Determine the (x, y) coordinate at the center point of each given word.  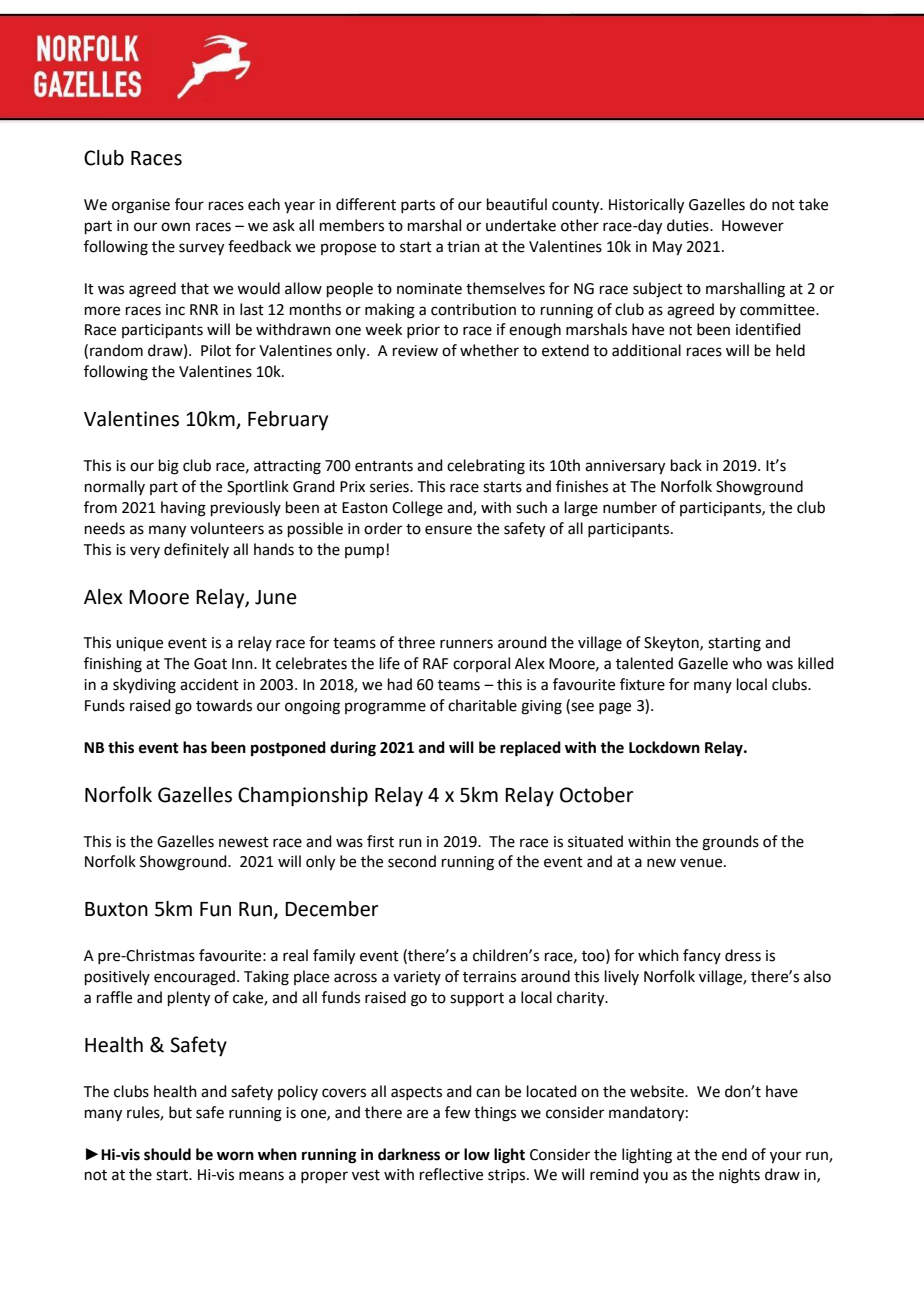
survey (201, 249)
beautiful (517, 204)
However (753, 226)
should (167, 1154)
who (747, 663)
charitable (482, 705)
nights (739, 1176)
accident (209, 684)
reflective (451, 1174)
